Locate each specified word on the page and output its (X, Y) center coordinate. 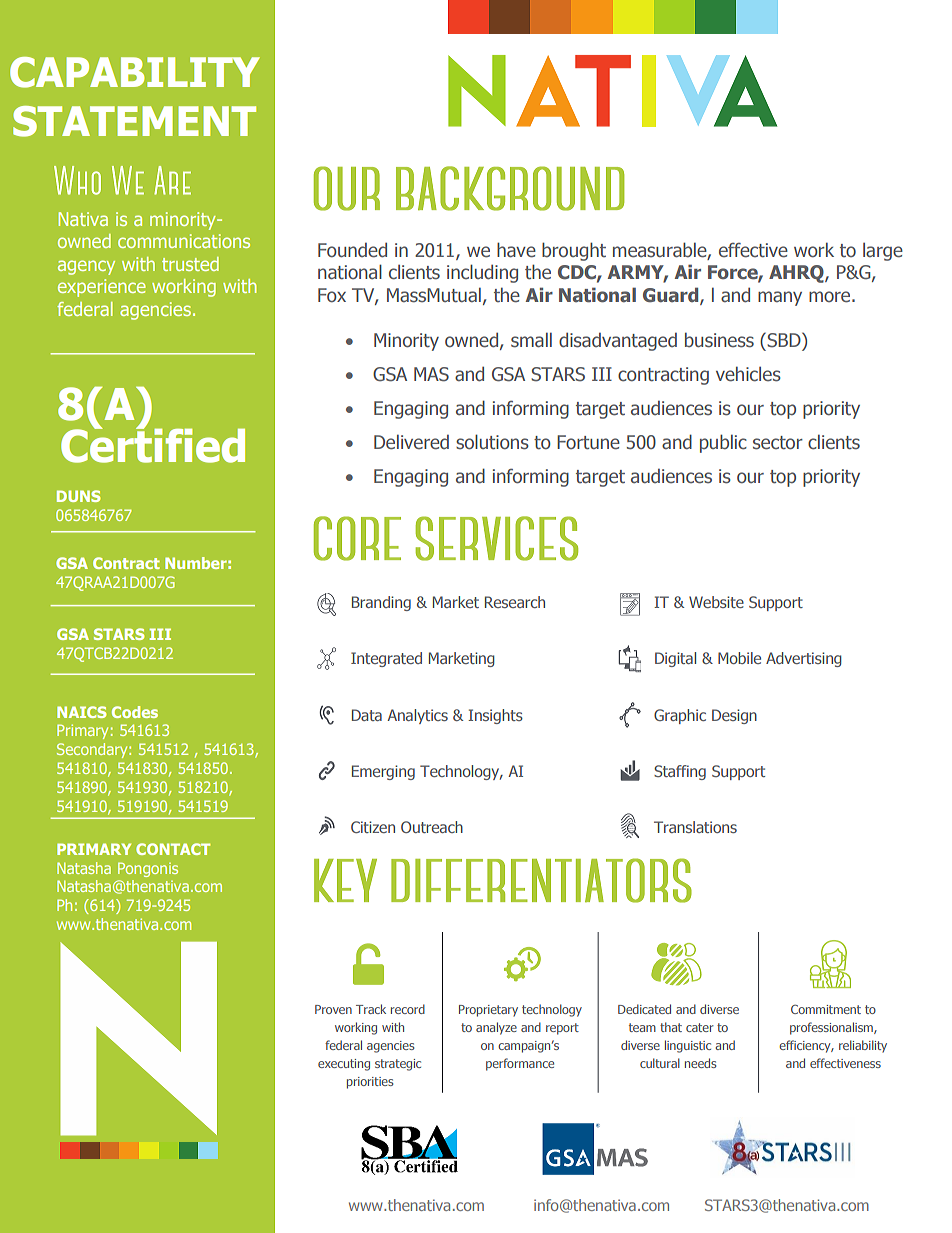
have (516, 250)
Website (716, 602)
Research (515, 602)
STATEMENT (134, 121)
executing (344, 1065)
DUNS (79, 496)
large (883, 252)
